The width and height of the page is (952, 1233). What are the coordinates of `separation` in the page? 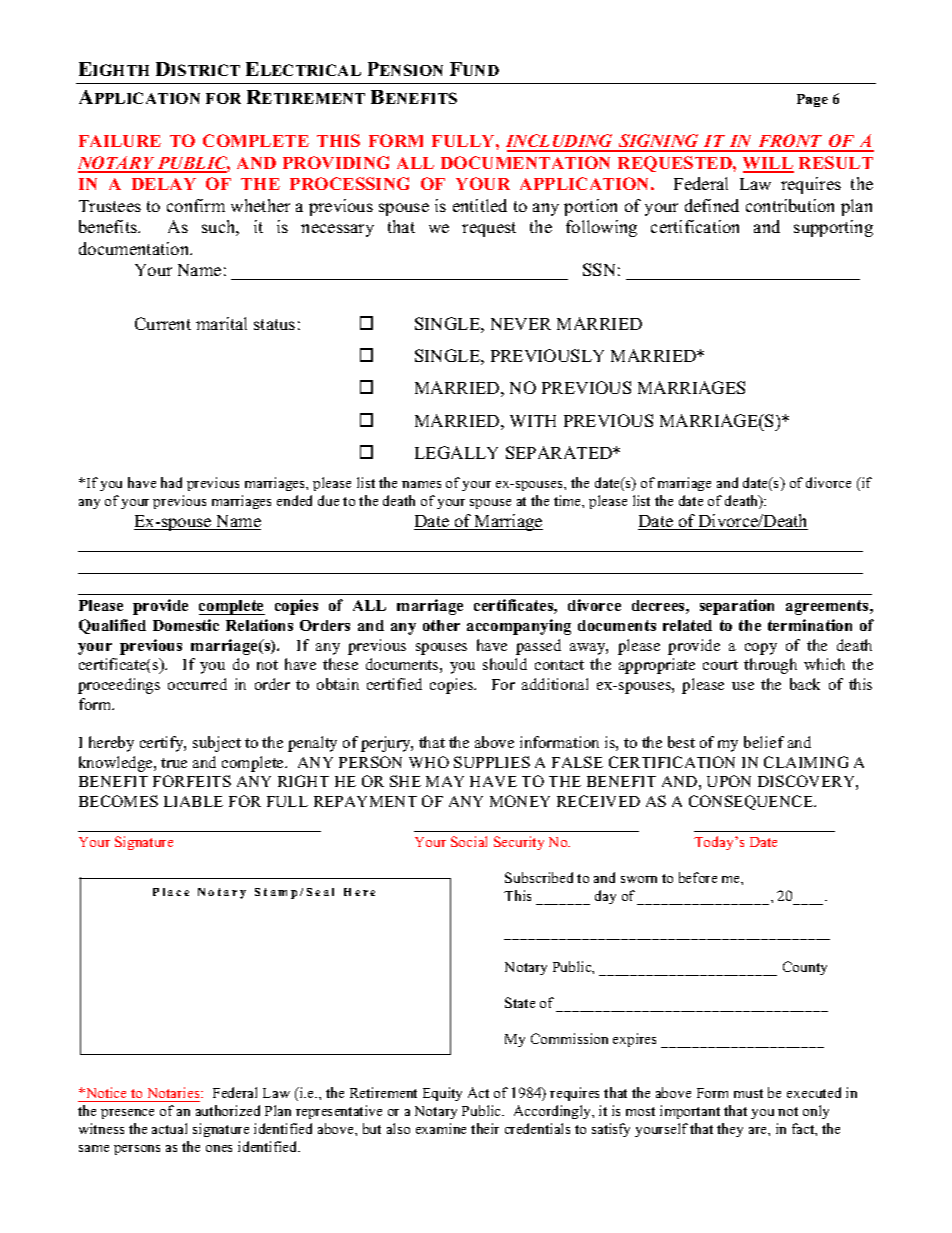 It's located at (737, 607).
